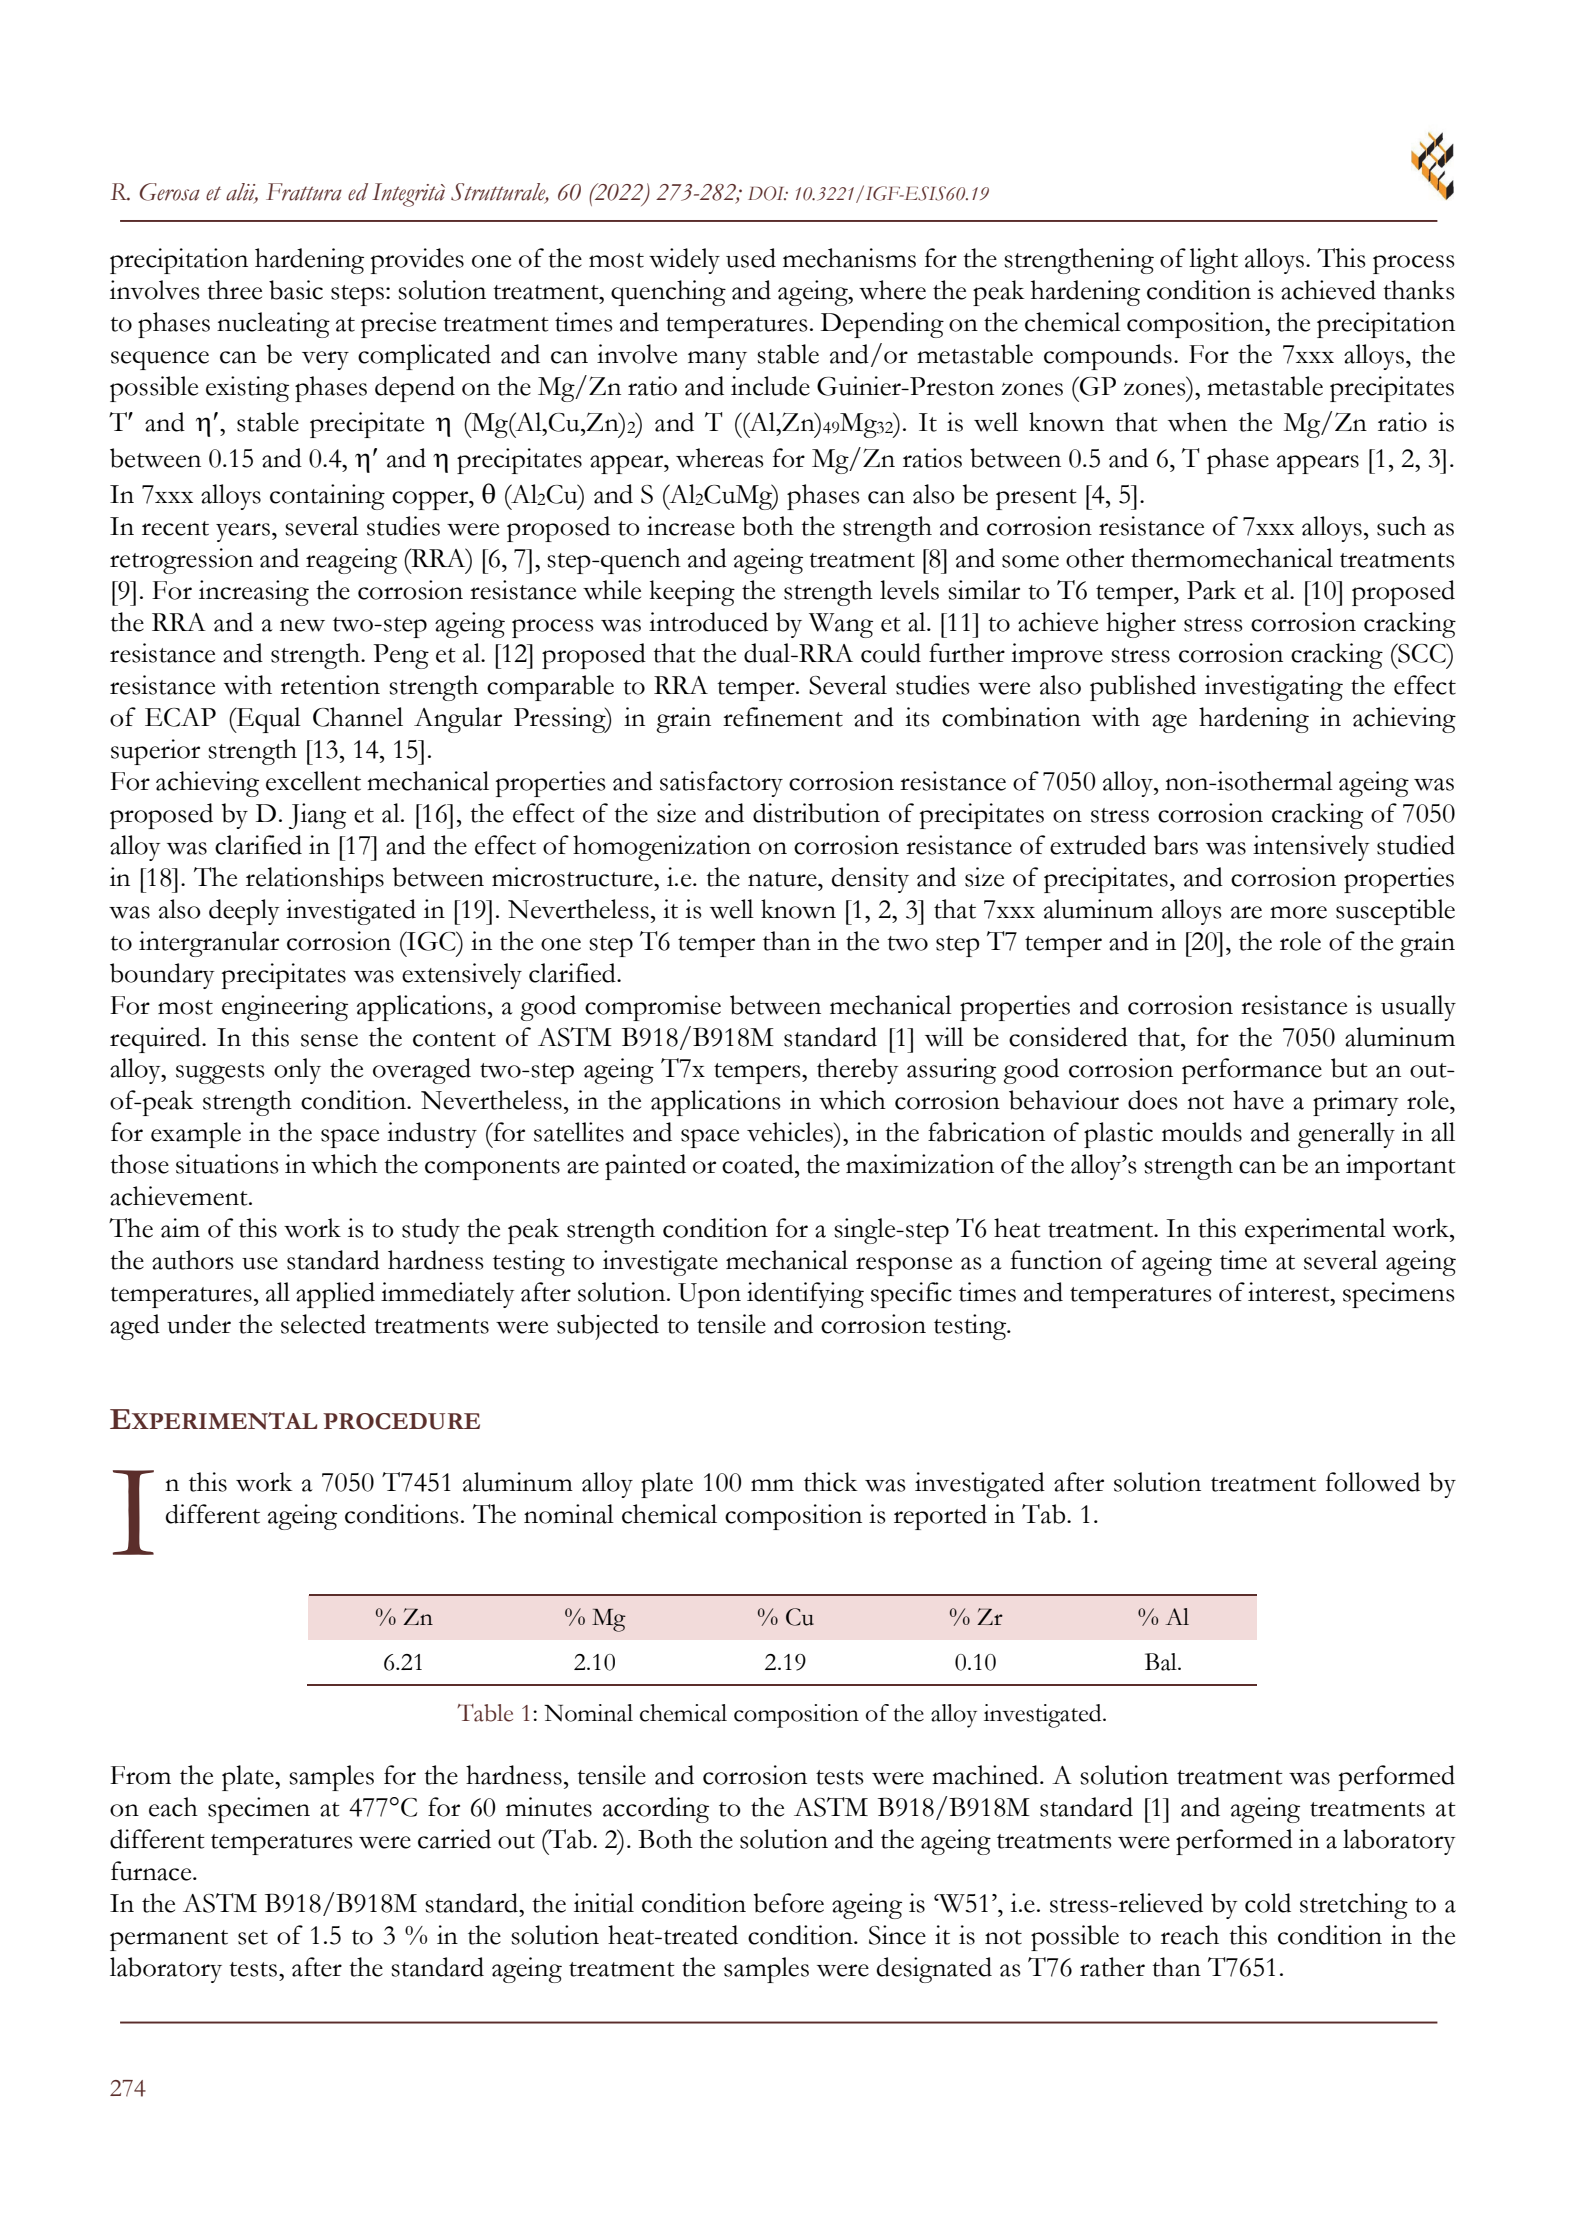 Image resolution: width=1580 pixels, height=2234 pixels. I want to click on before, so click(788, 1903).
